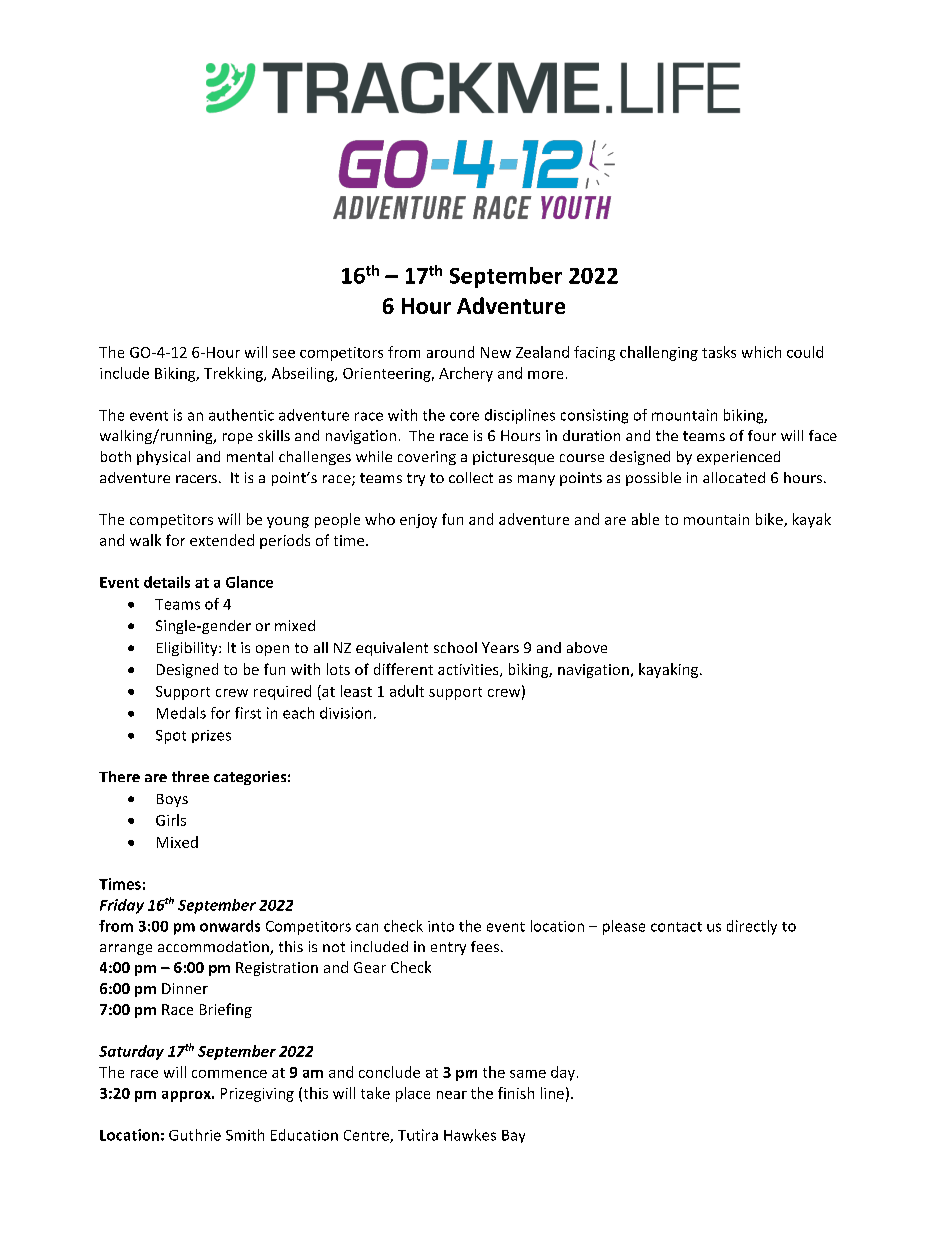 The height and width of the image is (1233, 952). Describe the element at coordinates (452, 1095) in the image. I see `near` at that location.
